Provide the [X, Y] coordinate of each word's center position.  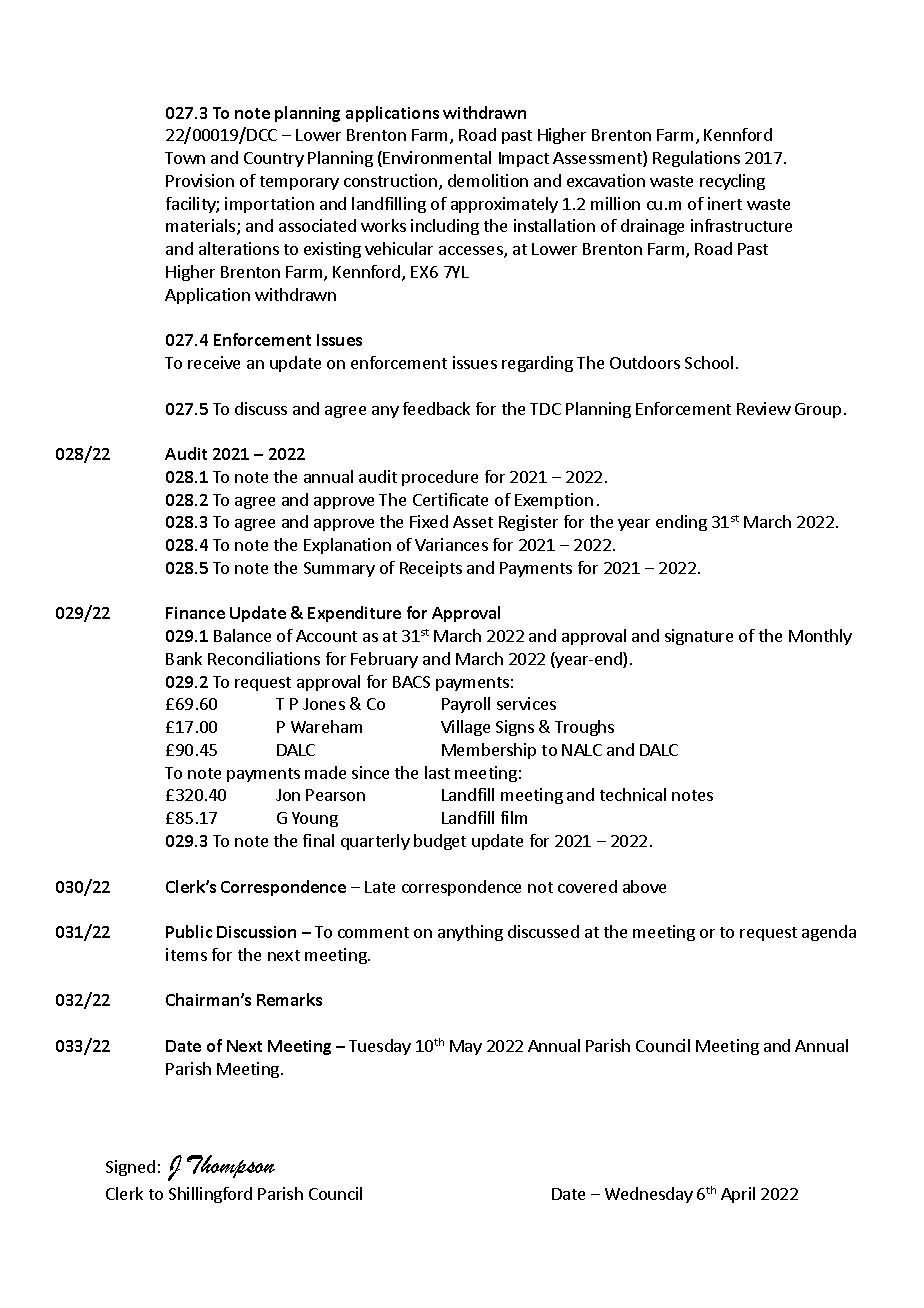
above [644, 886]
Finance [195, 613]
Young [315, 819]
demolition [488, 180]
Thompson [231, 1166]
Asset [473, 522]
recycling [732, 182]
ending [681, 523]
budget [440, 842]
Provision [200, 180]
